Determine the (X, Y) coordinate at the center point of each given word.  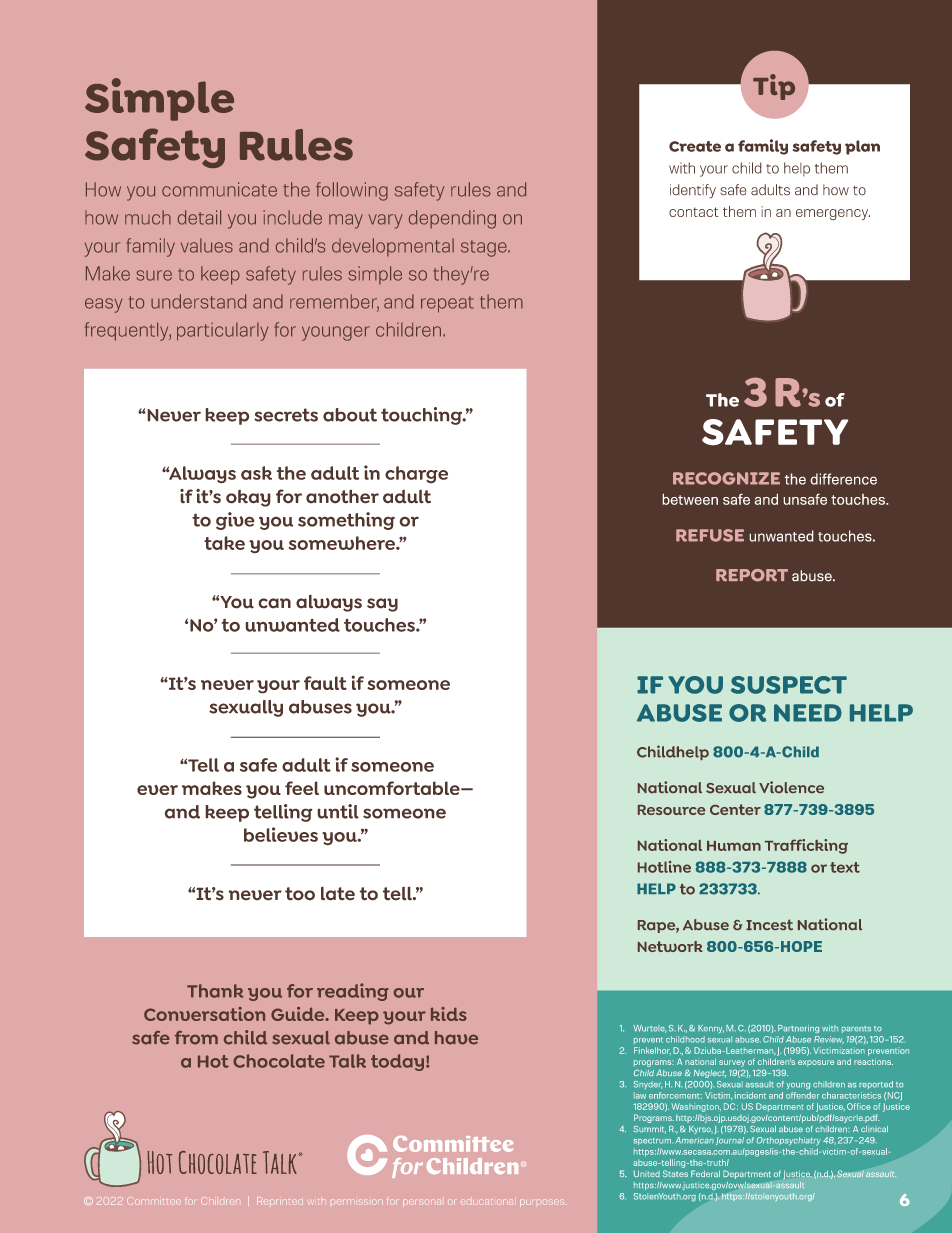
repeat (447, 304)
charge (416, 475)
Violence (791, 787)
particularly (222, 332)
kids (449, 1014)
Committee (154, 1202)
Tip (774, 87)
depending (452, 219)
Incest (769, 924)
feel (302, 788)
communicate (219, 189)
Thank (215, 991)
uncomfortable (393, 788)
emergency (833, 215)
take (224, 543)
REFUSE (710, 535)
